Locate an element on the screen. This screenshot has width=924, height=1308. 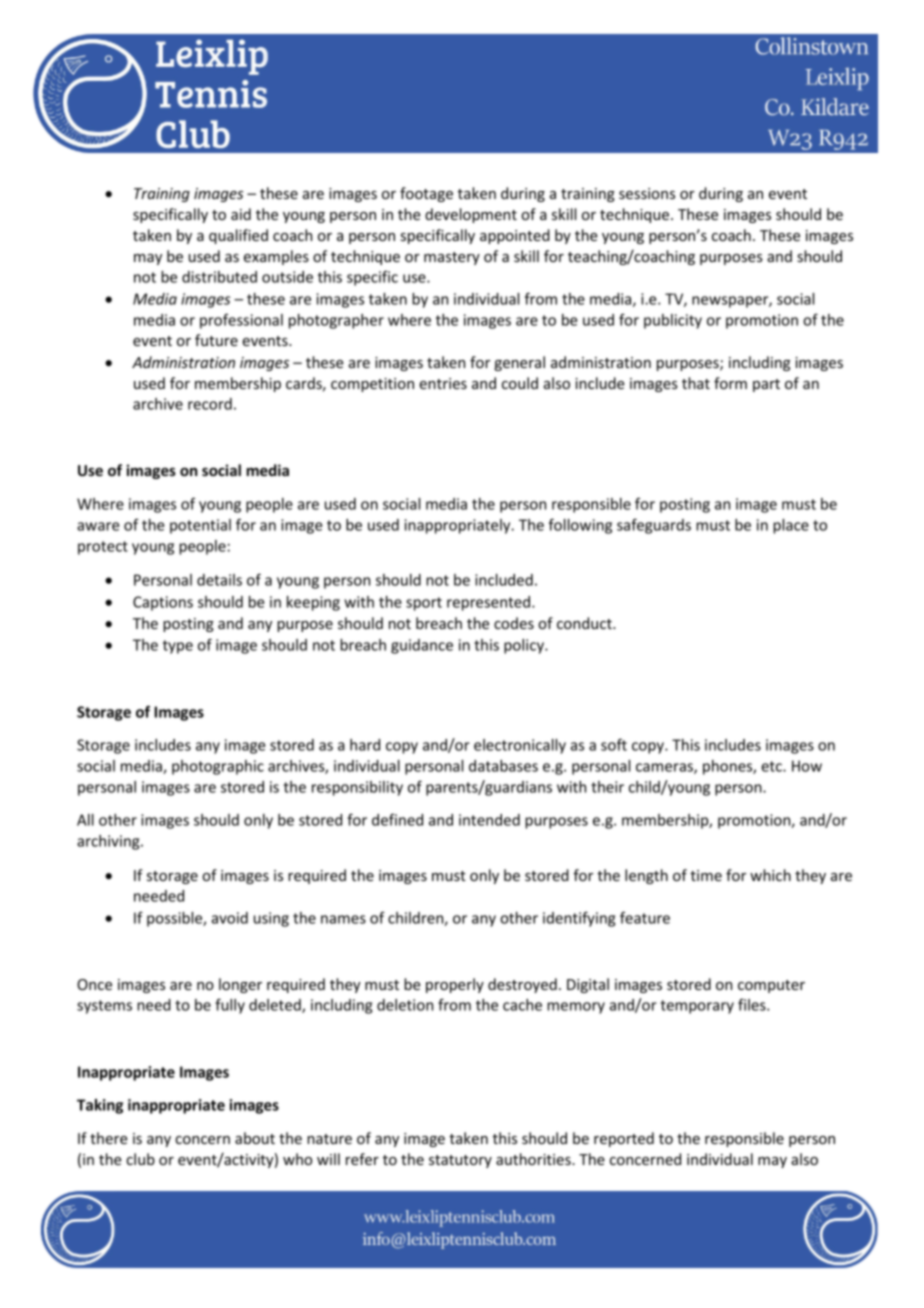
club is located at coordinates (140, 1159).
